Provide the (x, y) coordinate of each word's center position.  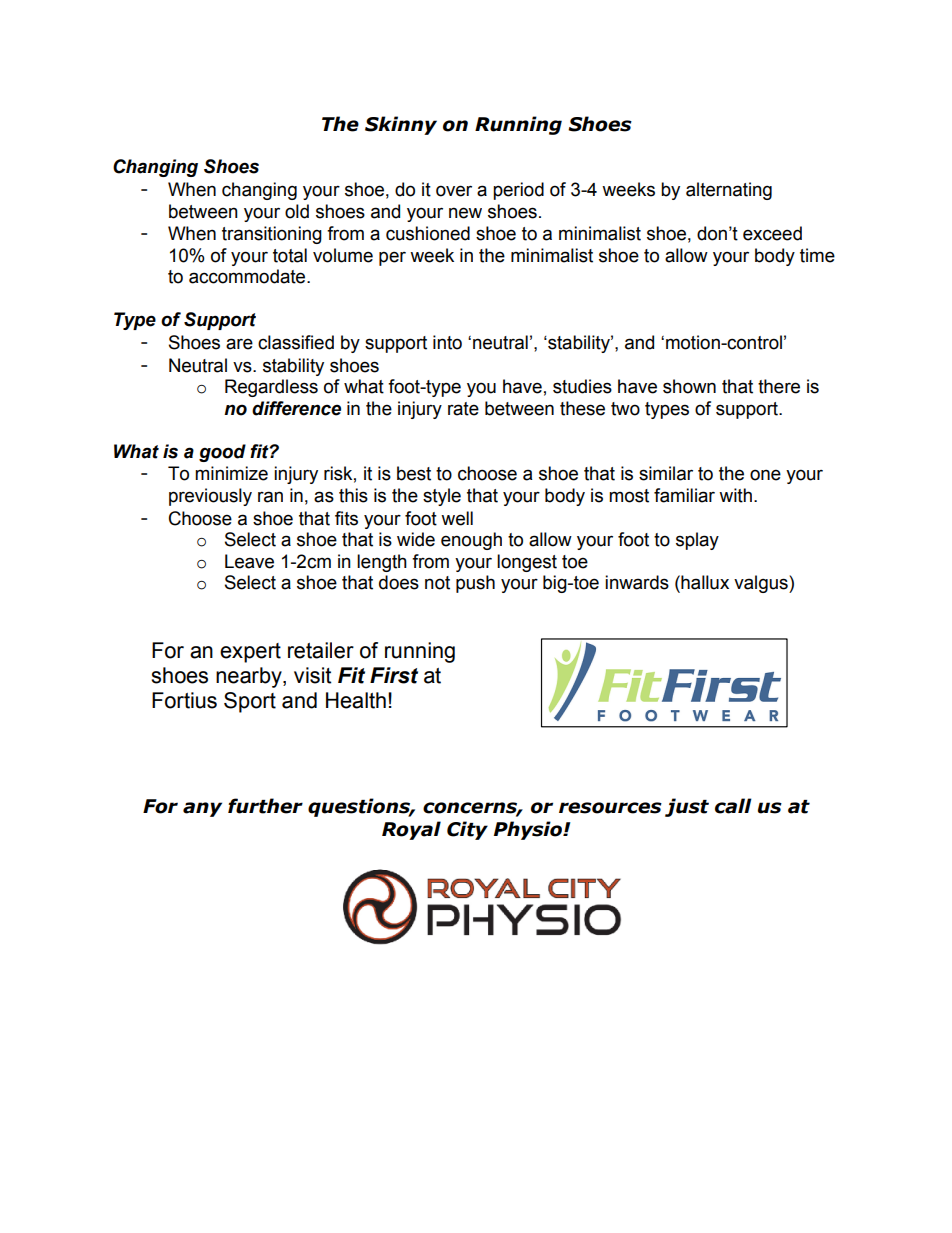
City (467, 830)
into (447, 342)
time (817, 255)
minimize (231, 473)
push (475, 584)
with (735, 495)
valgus (762, 584)
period (518, 191)
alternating (729, 191)
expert (250, 653)
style (442, 497)
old (297, 211)
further (265, 806)
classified (296, 342)
